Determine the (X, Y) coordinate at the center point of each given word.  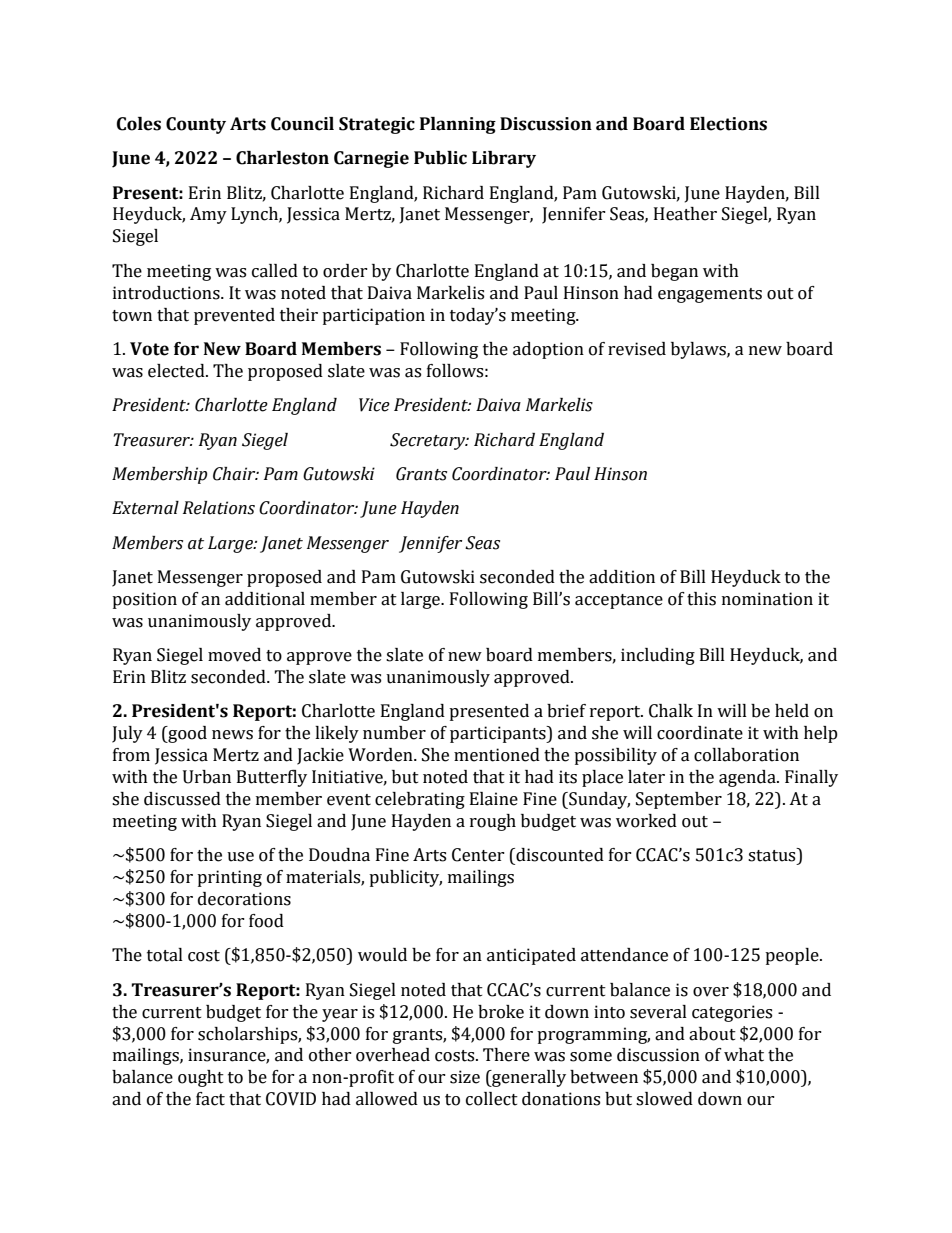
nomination (767, 599)
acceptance (619, 601)
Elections (728, 124)
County (196, 125)
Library (504, 159)
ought (201, 1078)
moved (234, 655)
